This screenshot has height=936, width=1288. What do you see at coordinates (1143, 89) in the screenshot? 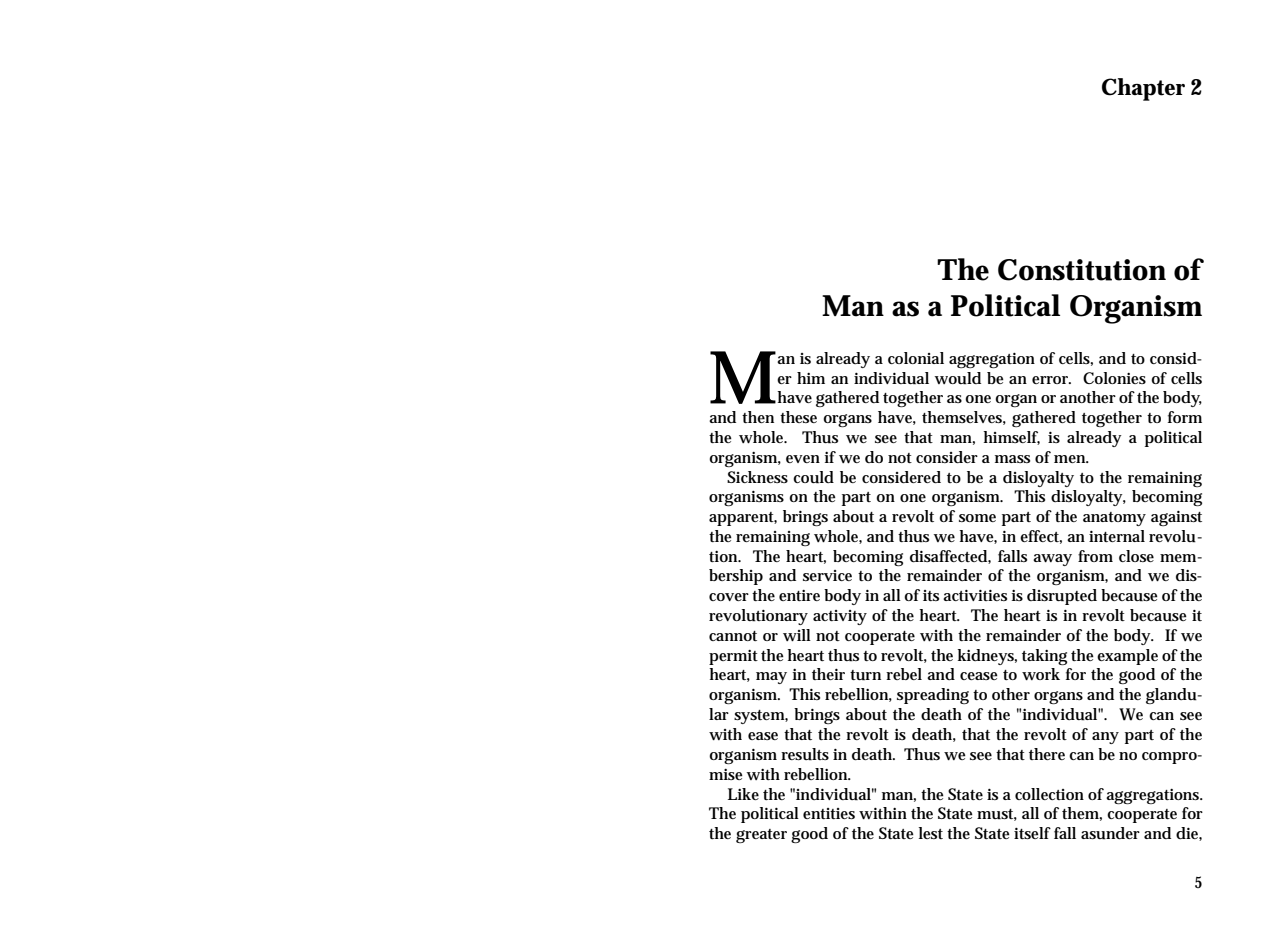
I see `Chapter` at bounding box center [1143, 89].
